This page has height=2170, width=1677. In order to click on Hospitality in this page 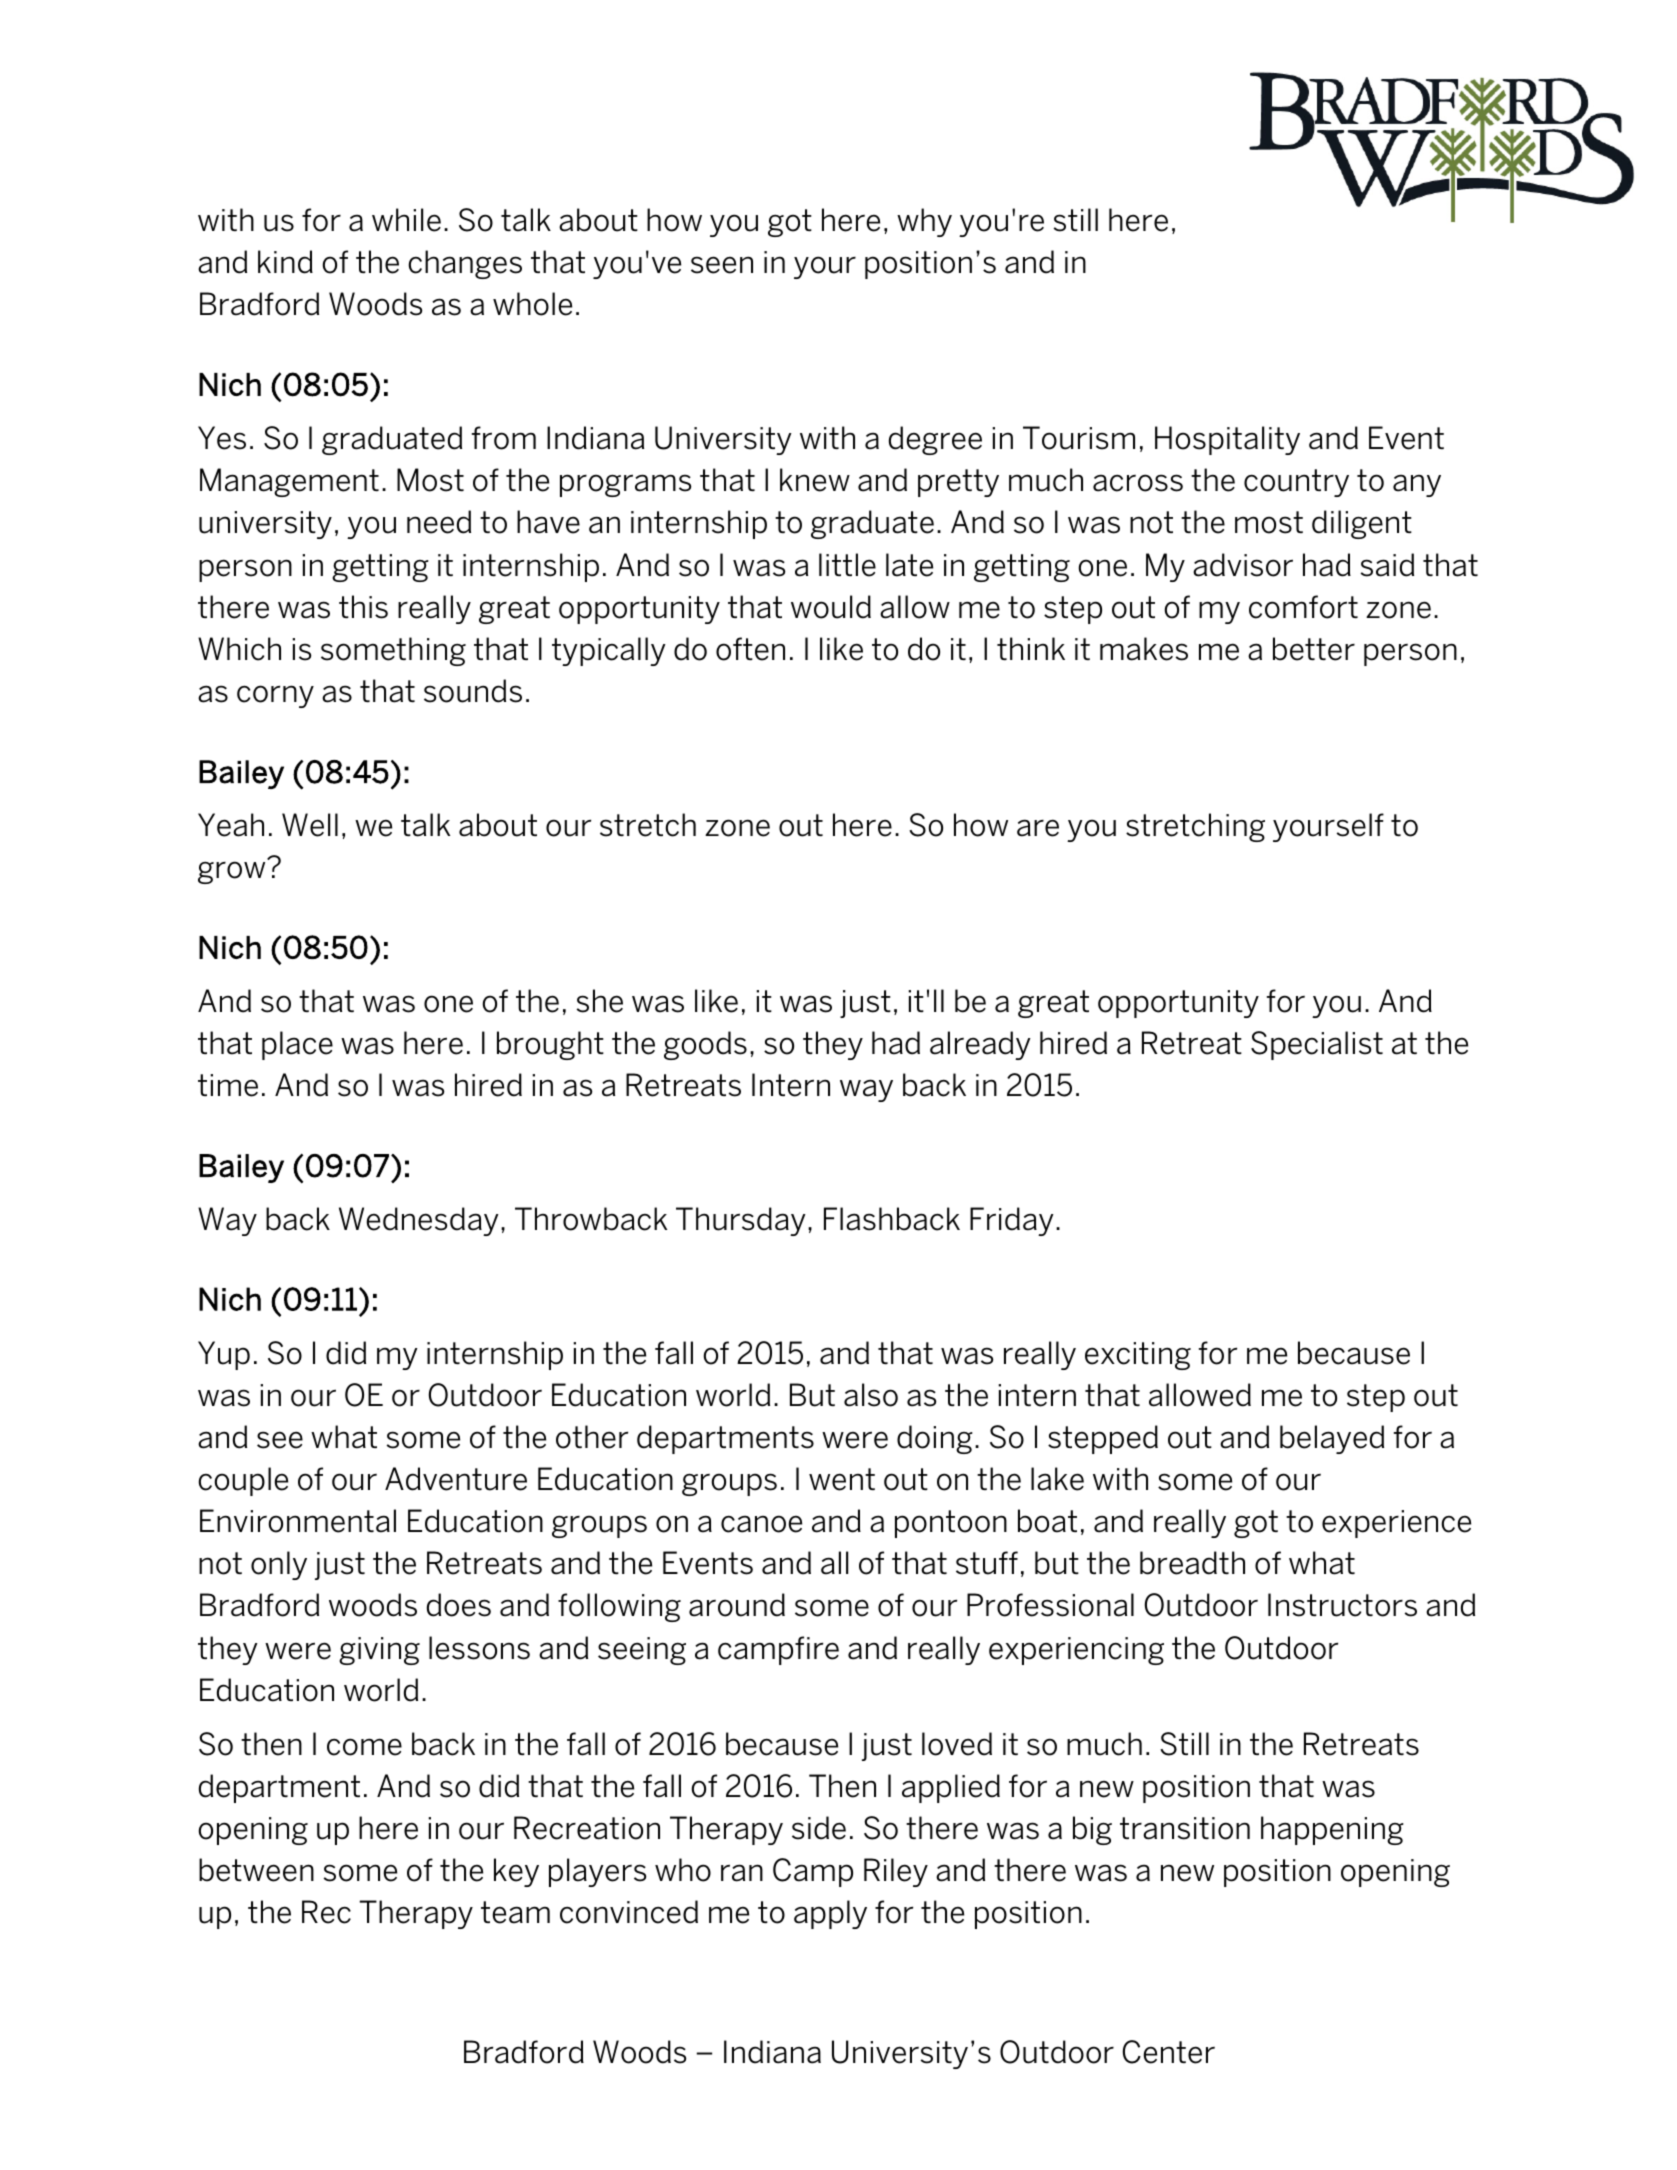, I will do `click(1227, 440)`.
